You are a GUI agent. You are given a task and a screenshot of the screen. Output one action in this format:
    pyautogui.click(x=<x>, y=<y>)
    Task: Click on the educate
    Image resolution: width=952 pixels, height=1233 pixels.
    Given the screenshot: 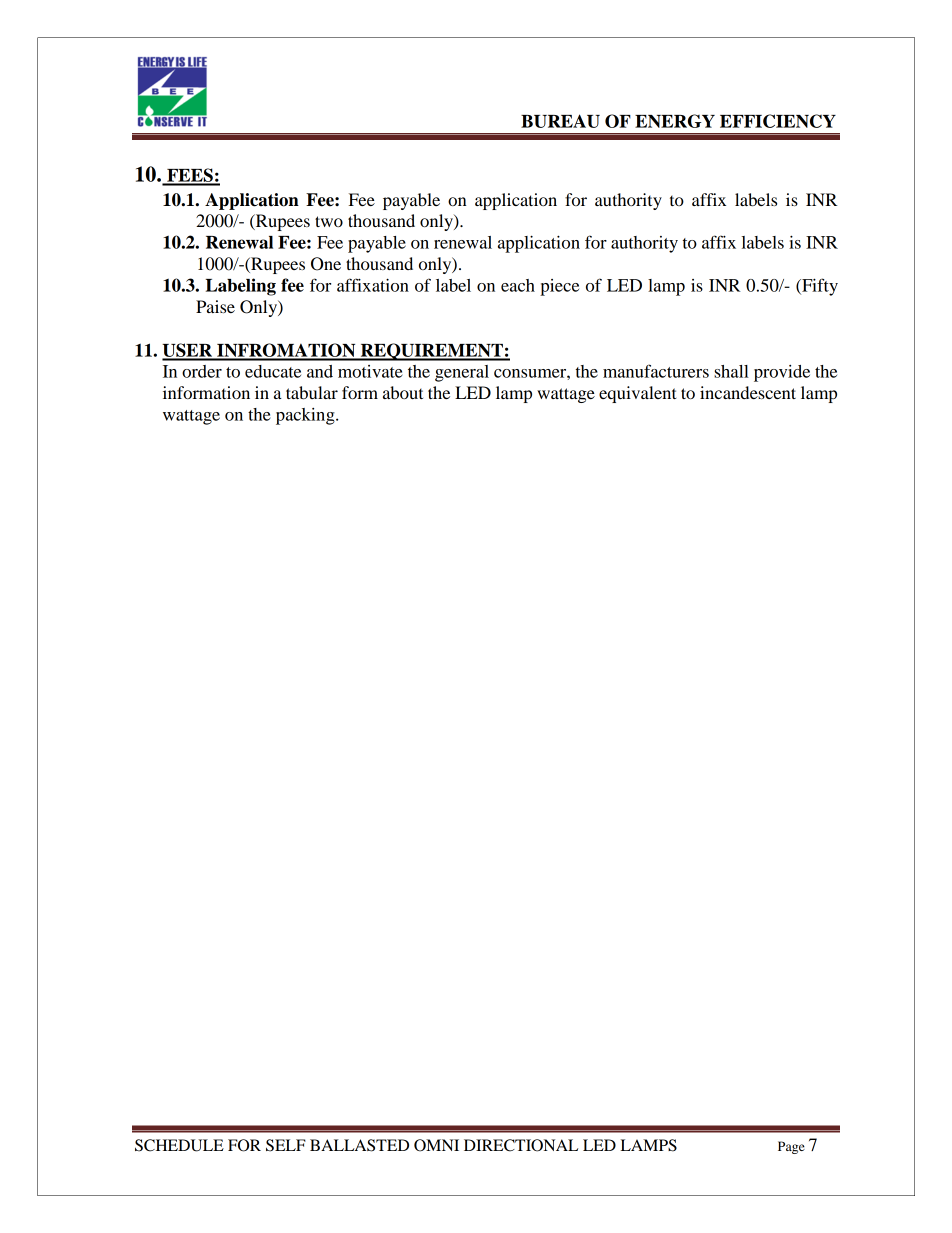 What is the action you would take?
    pyautogui.click(x=273, y=371)
